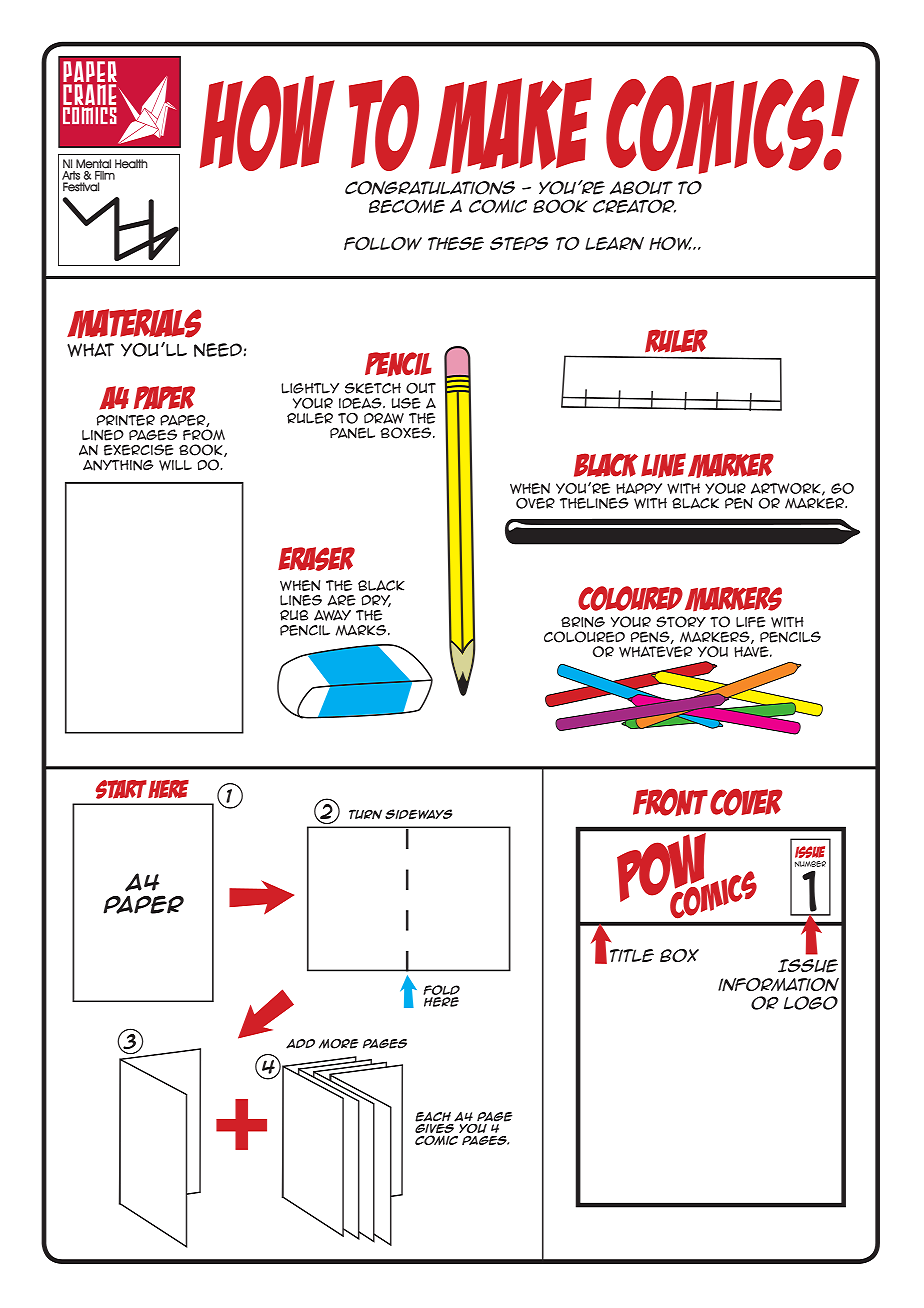 This document has width=924, height=1308. I want to click on make, so click(510, 126).
